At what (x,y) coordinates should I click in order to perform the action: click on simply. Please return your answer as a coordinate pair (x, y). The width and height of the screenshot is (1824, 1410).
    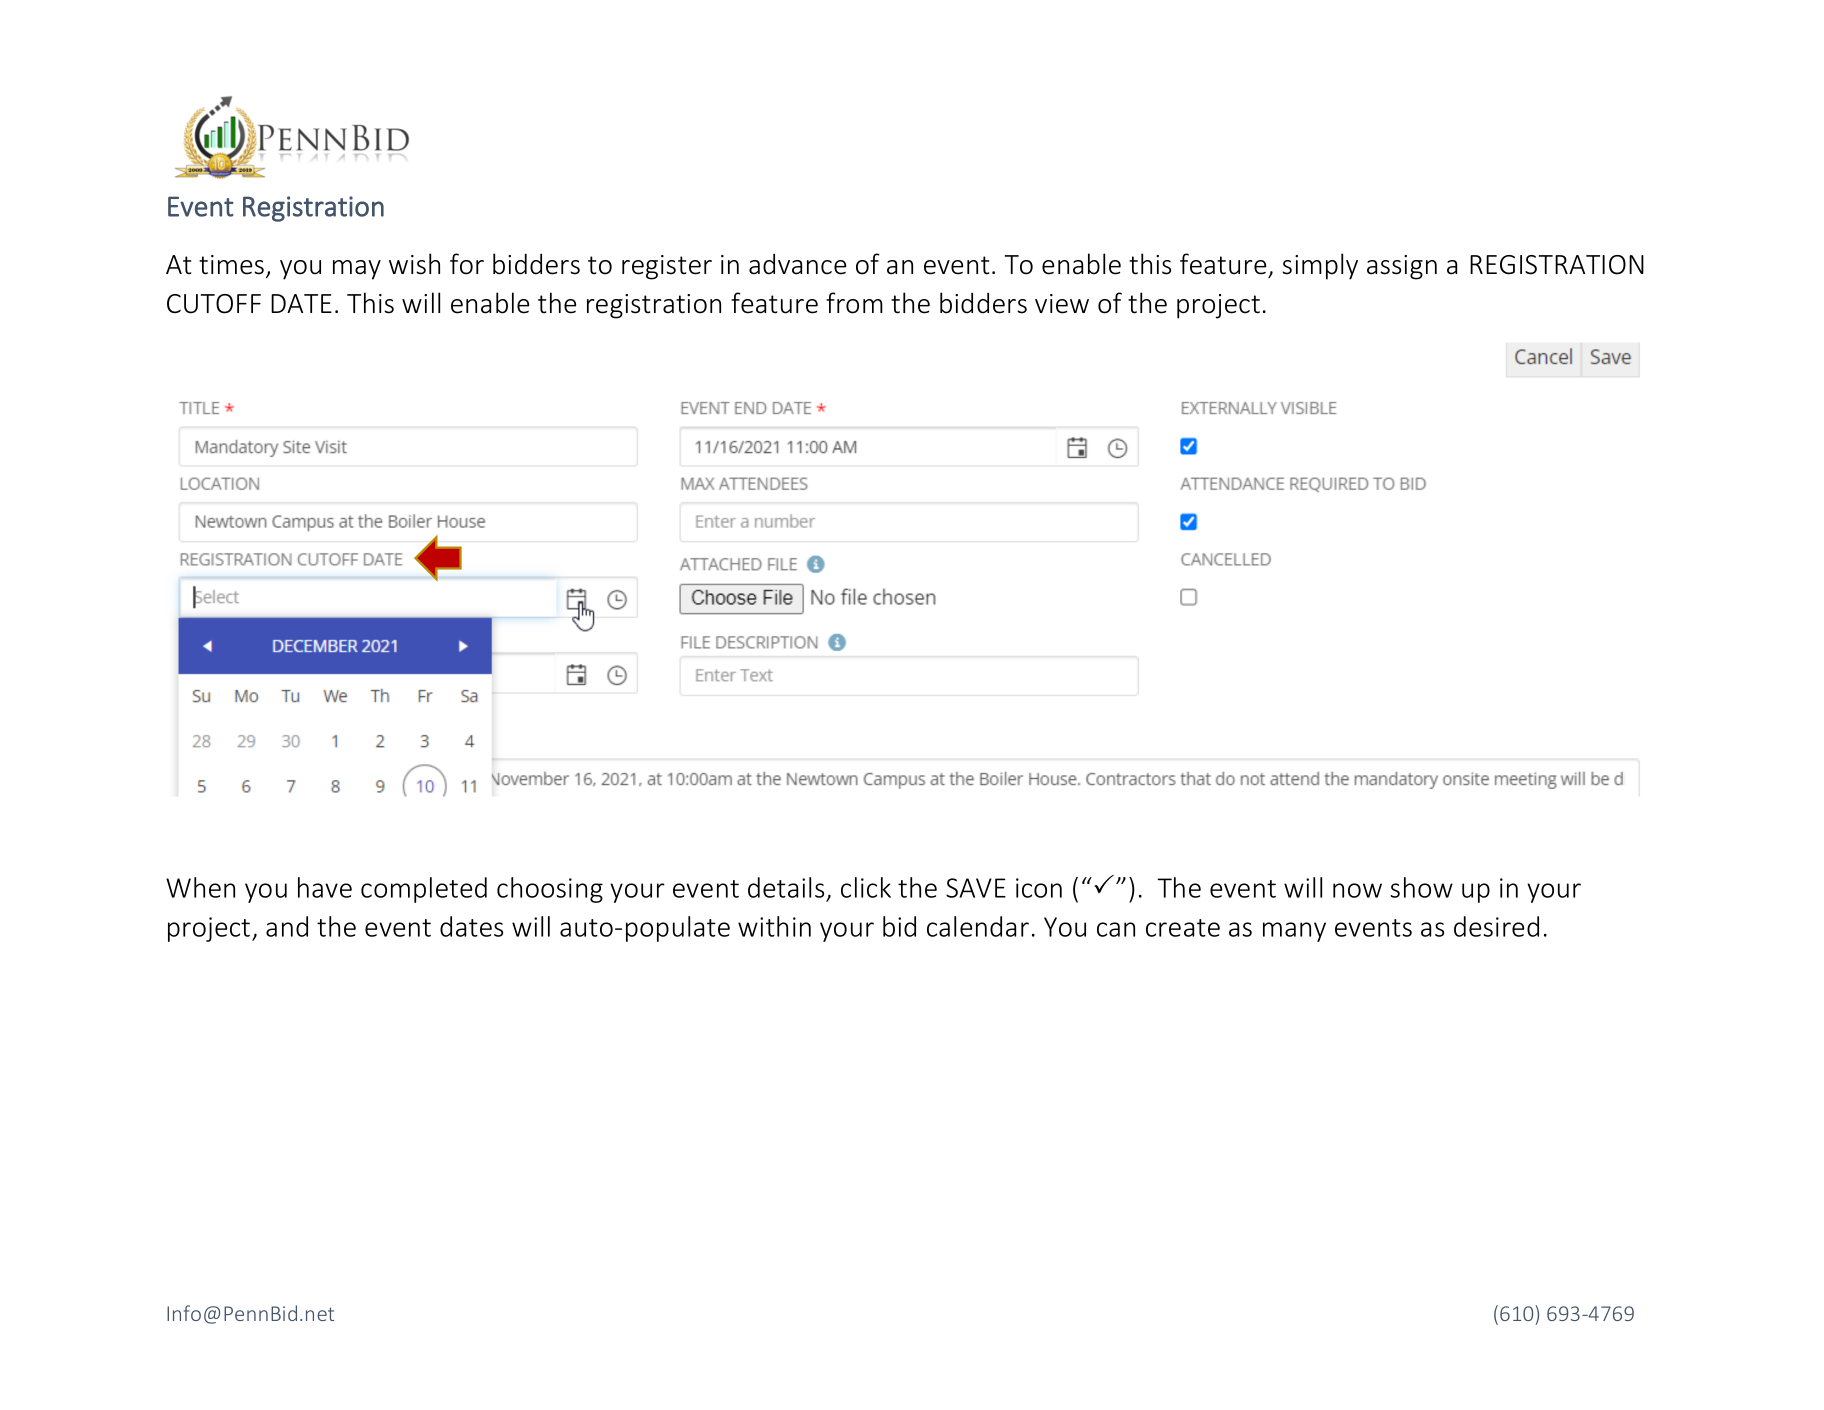
    Looking at the image, I should click on (1320, 266).
